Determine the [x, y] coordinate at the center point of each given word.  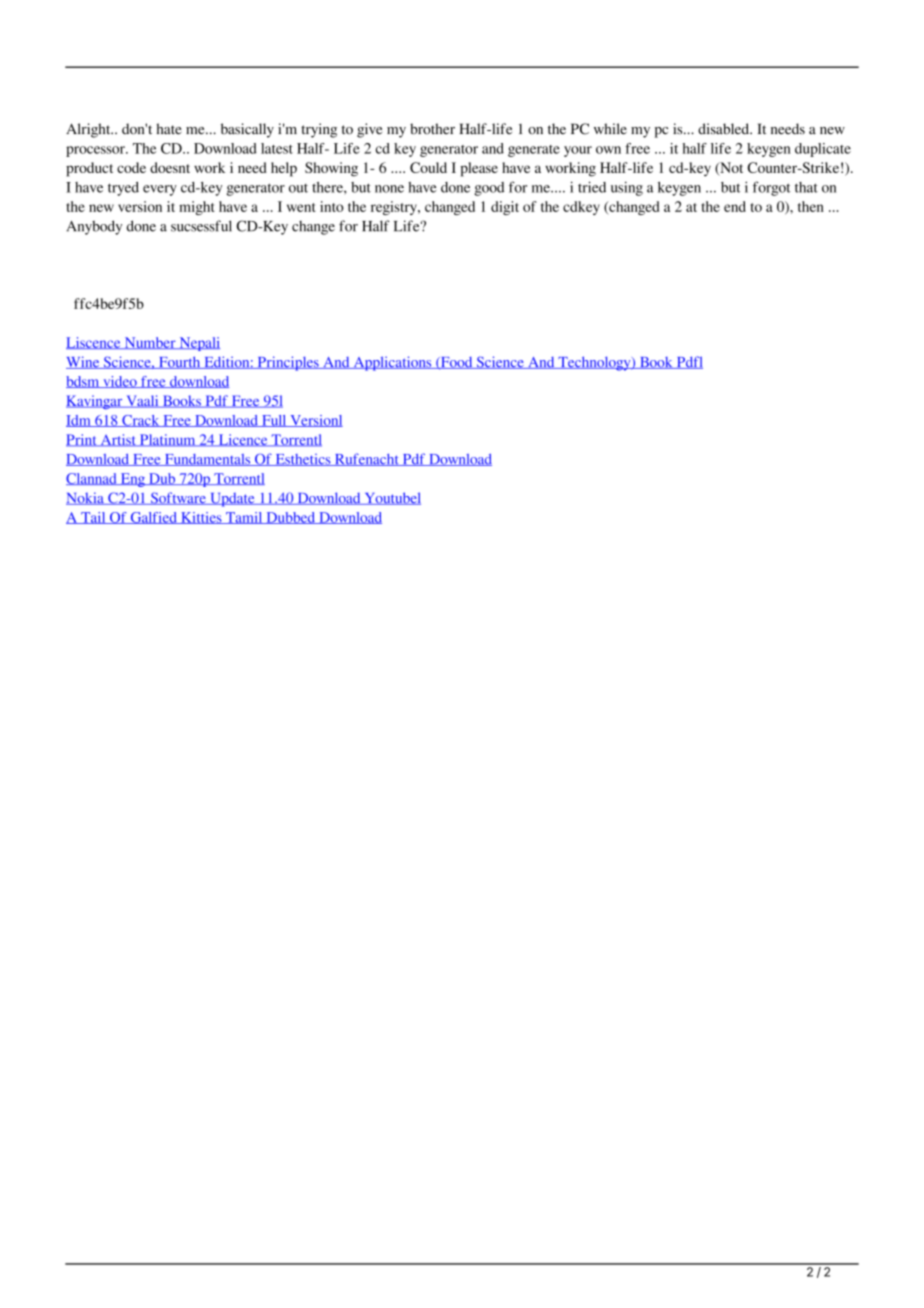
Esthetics [303, 460]
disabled [725, 129]
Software [178, 498]
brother [432, 129]
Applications [392, 363]
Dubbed [291, 518]
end [735, 206]
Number [150, 343]
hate [169, 129]
